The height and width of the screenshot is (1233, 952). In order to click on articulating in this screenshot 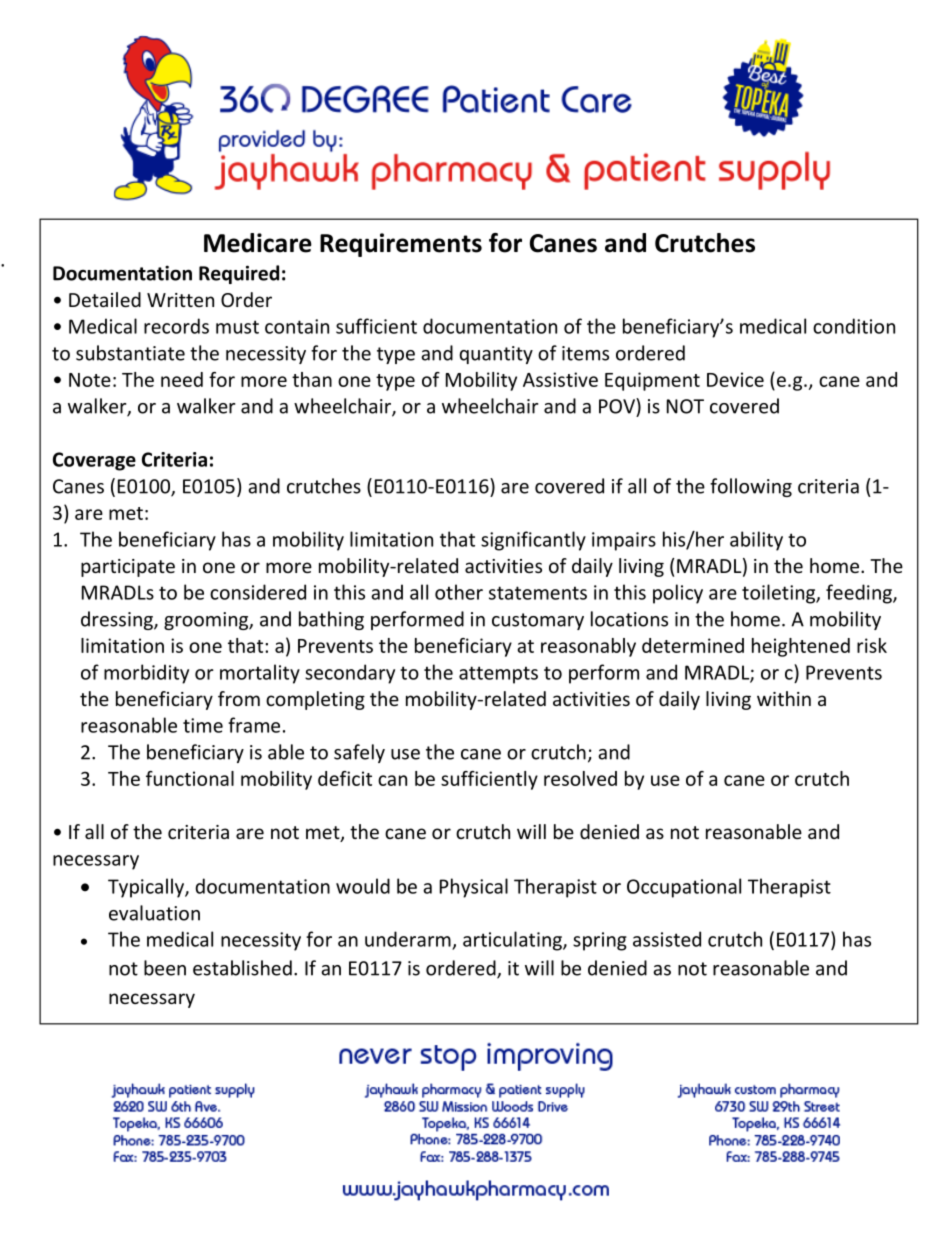, I will do `click(513, 941)`.
